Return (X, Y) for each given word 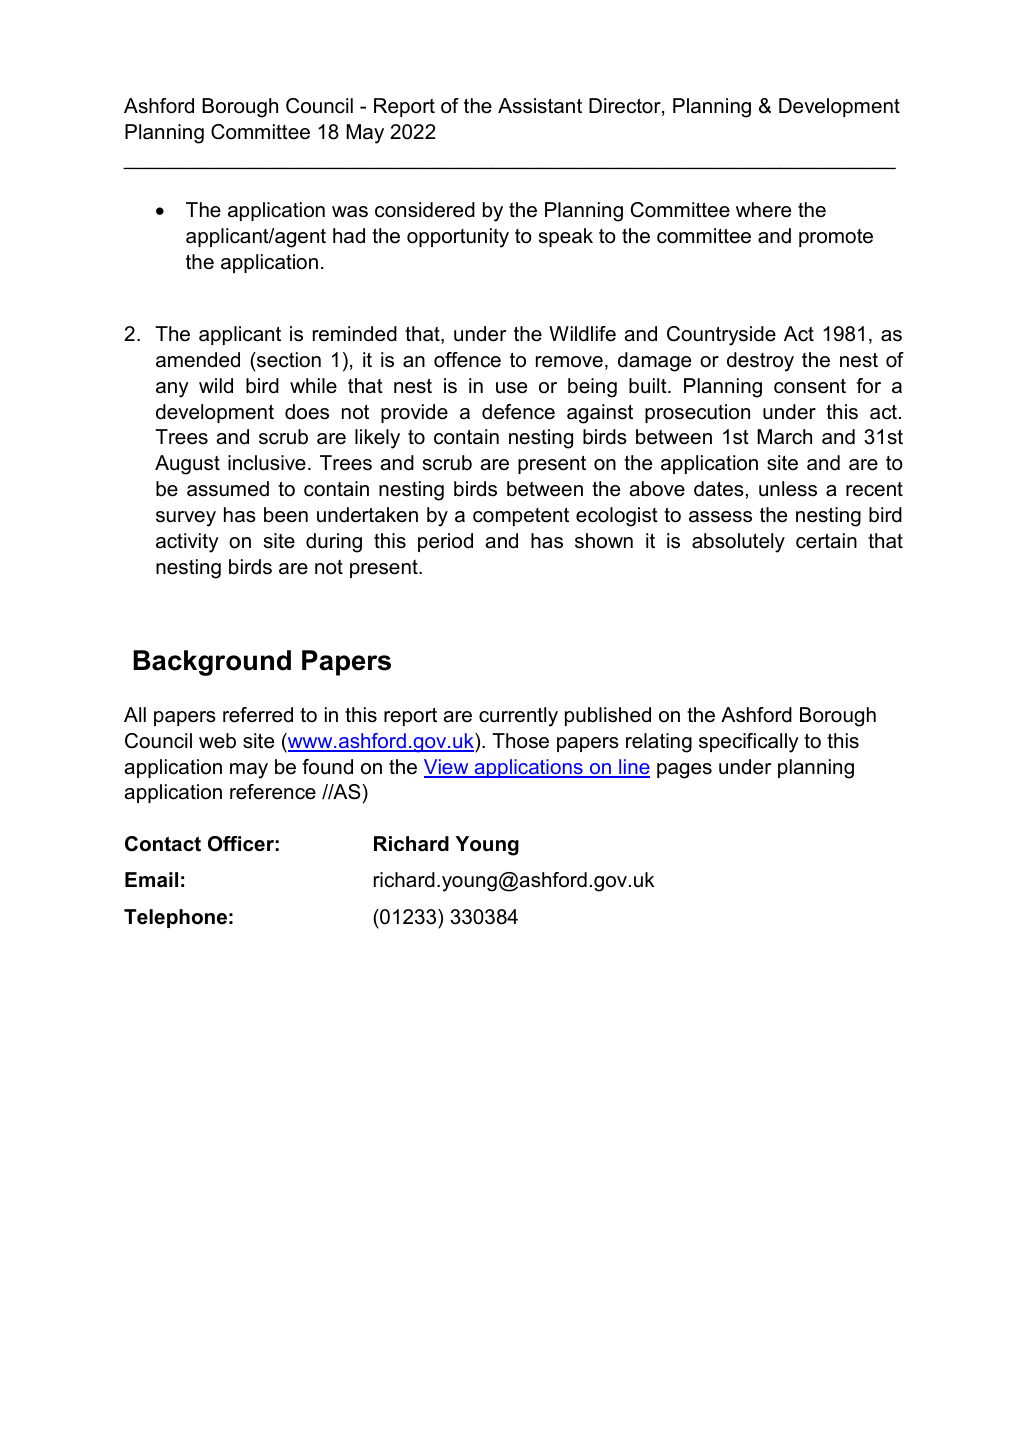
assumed (228, 489)
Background (212, 663)
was (350, 212)
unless (788, 489)
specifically (749, 743)
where (763, 210)
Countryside (721, 336)
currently (518, 717)
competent (521, 517)
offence (467, 360)
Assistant (540, 106)
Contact (163, 844)
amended (198, 360)
